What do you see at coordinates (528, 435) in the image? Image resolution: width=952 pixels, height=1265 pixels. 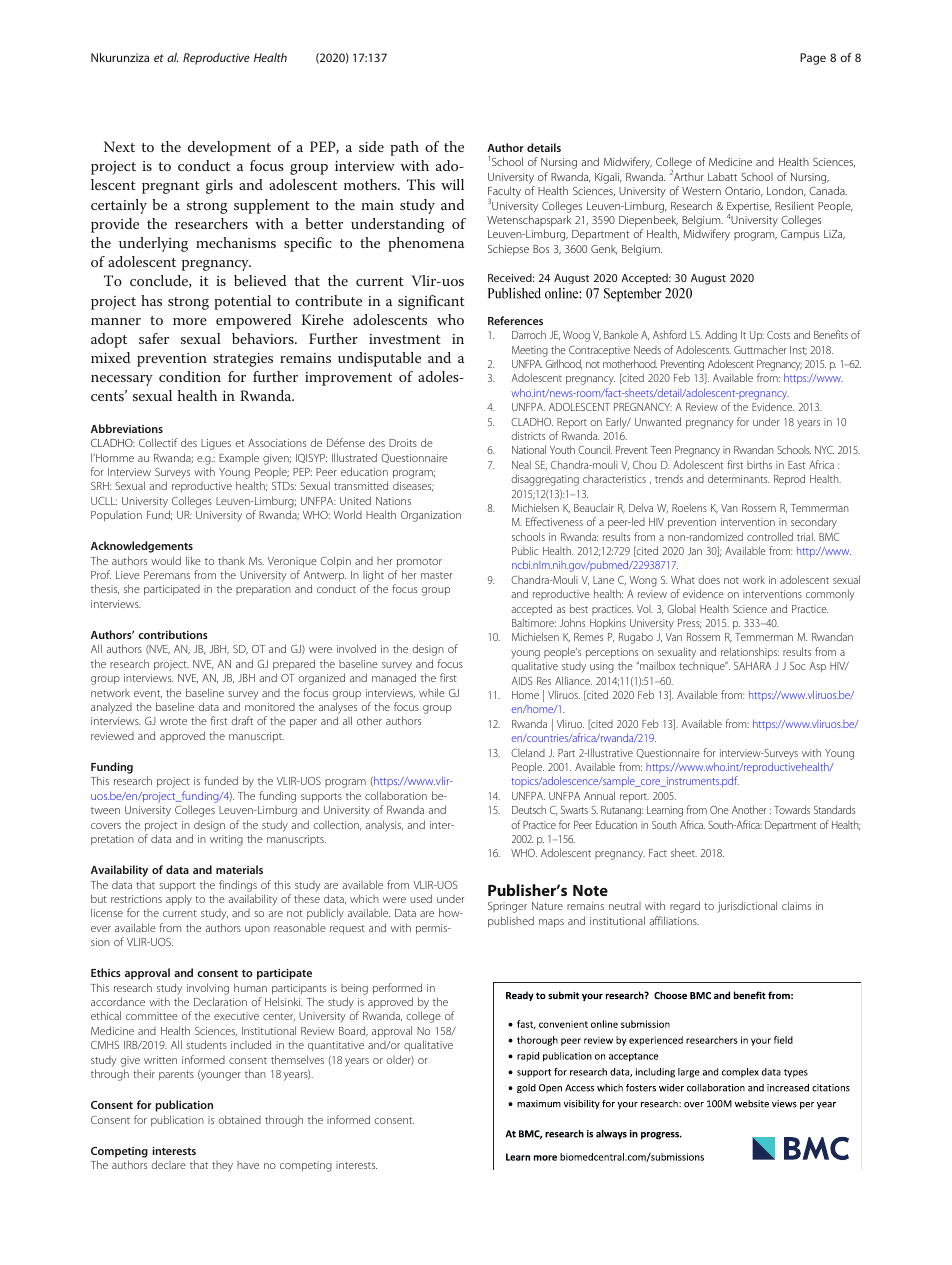 I see `districts` at bounding box center [528, 435].
